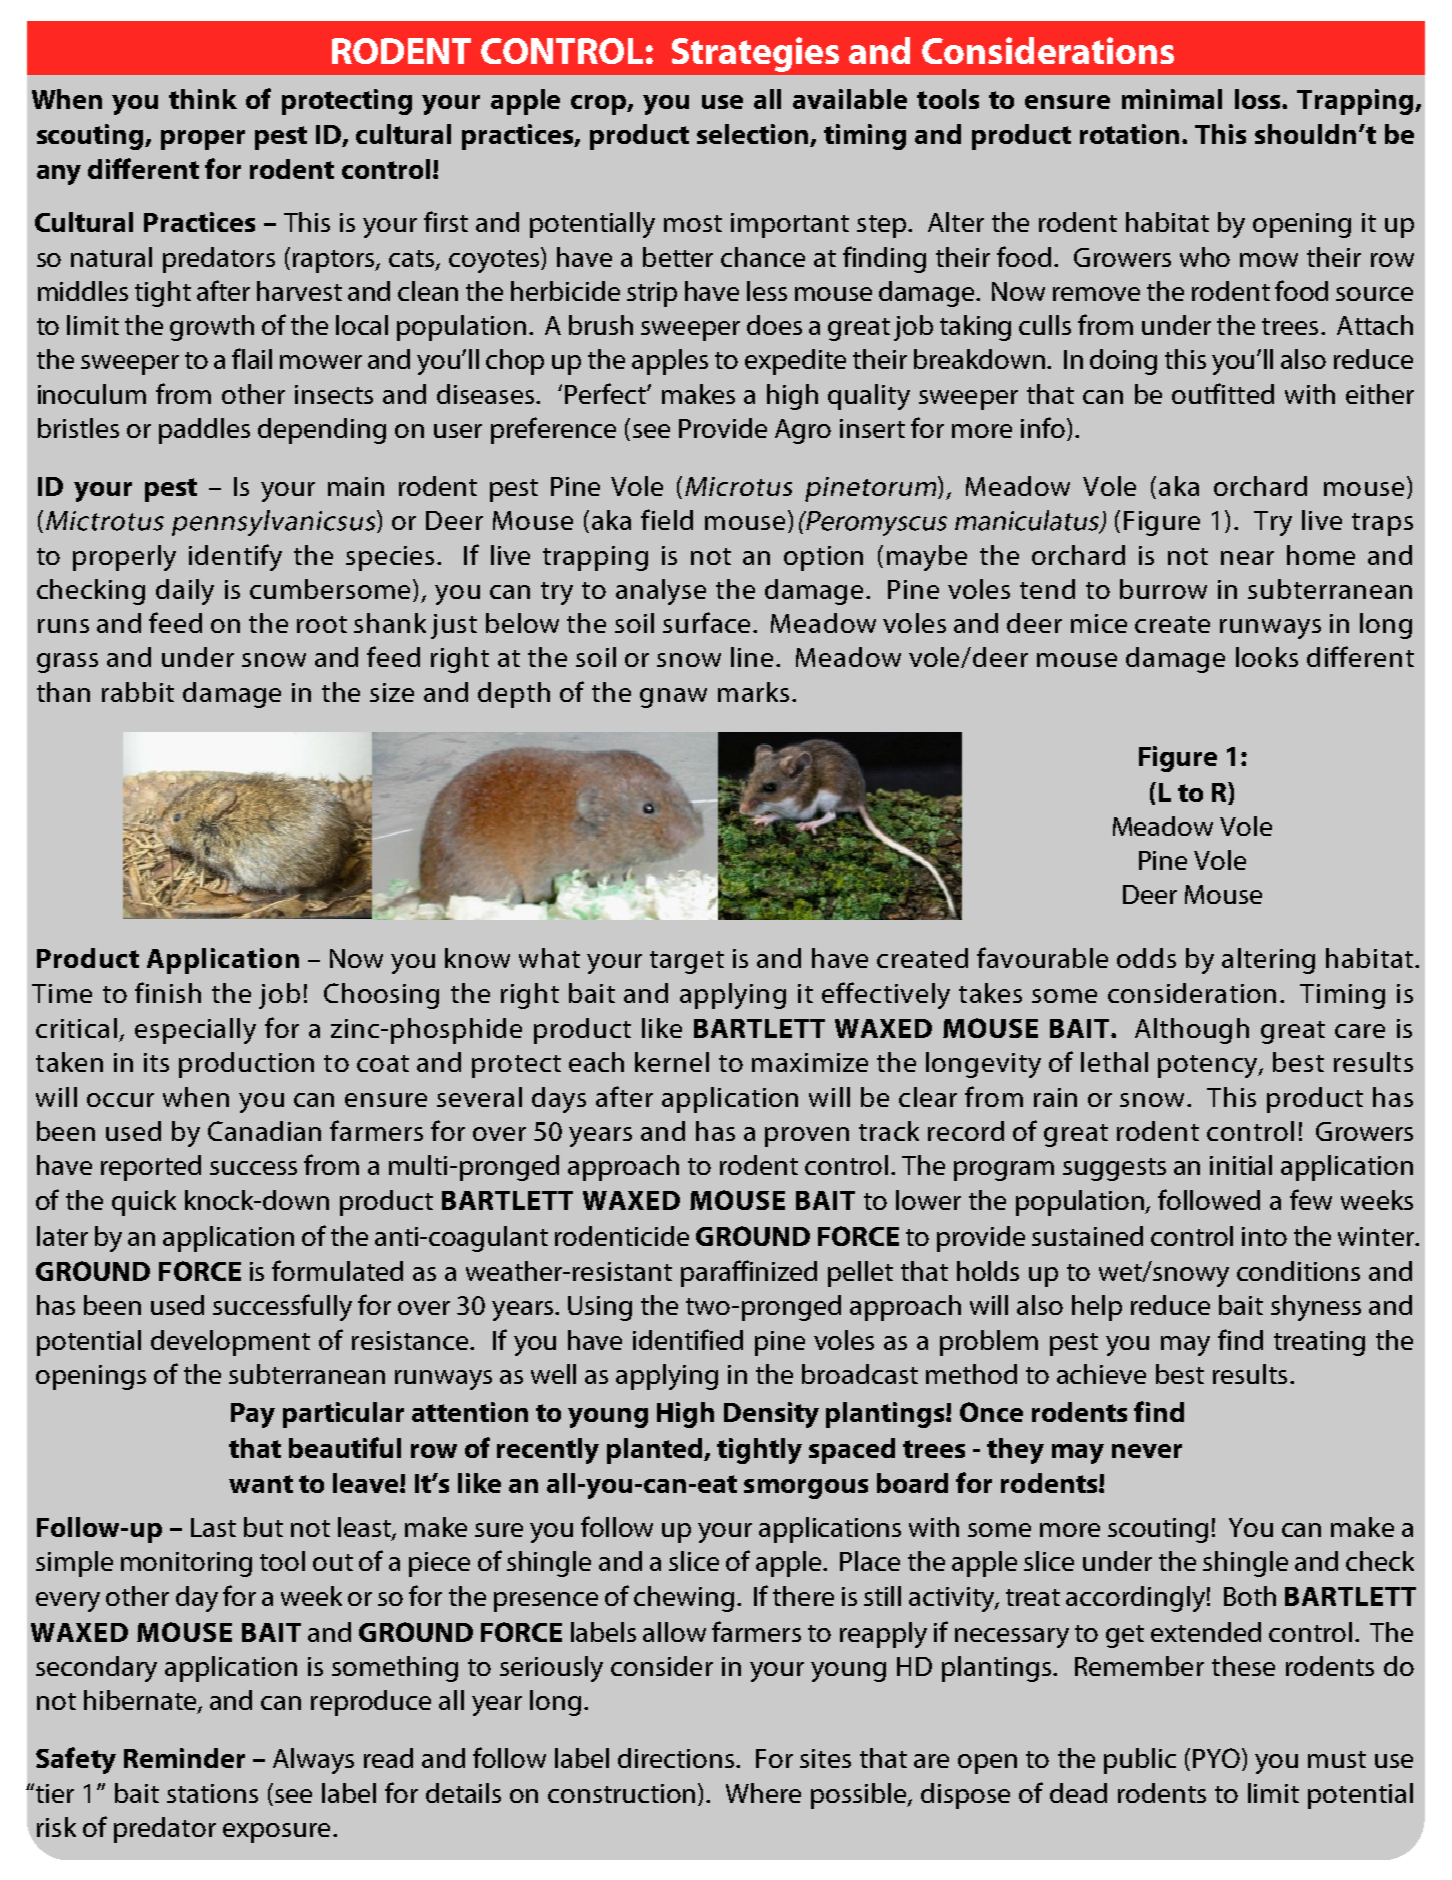 The height and width of the page is (1880, 1452). What do you see at coordinates (1264, 1236) in the page?
I see `into` at bounding box center [1264, 1236].
